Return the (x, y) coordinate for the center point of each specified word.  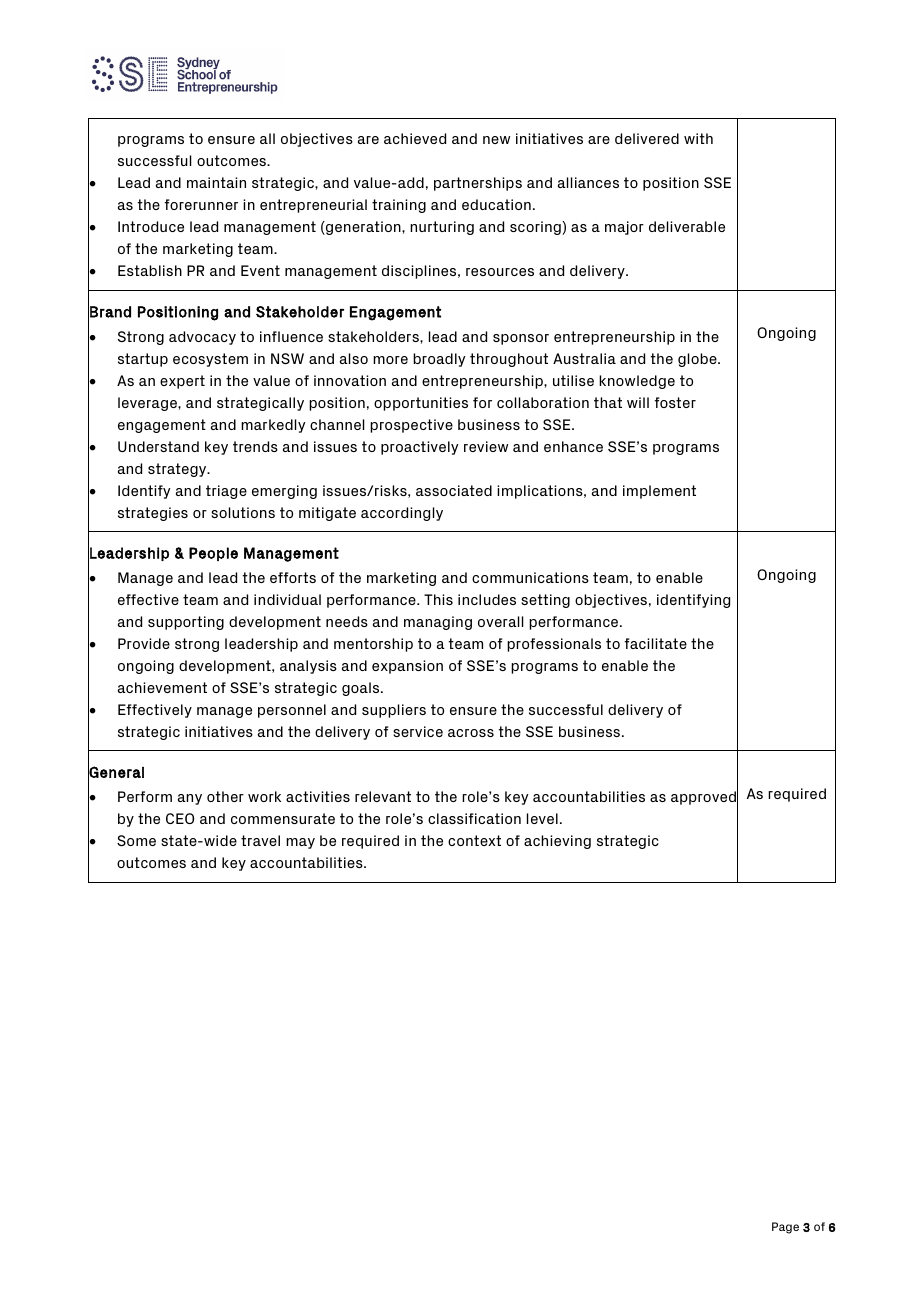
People (213, 554)
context (474, 840)
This (438, 599)
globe (698, 360)
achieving (557, 842)
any (190, 799)
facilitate (655, 643)
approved (704, 799)
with (698, 138)
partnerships (478, 184)
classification (474, 818)
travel (260, 840)
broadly (439, 360)
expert (182, 382)
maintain (216, 182)
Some (136, 840)
